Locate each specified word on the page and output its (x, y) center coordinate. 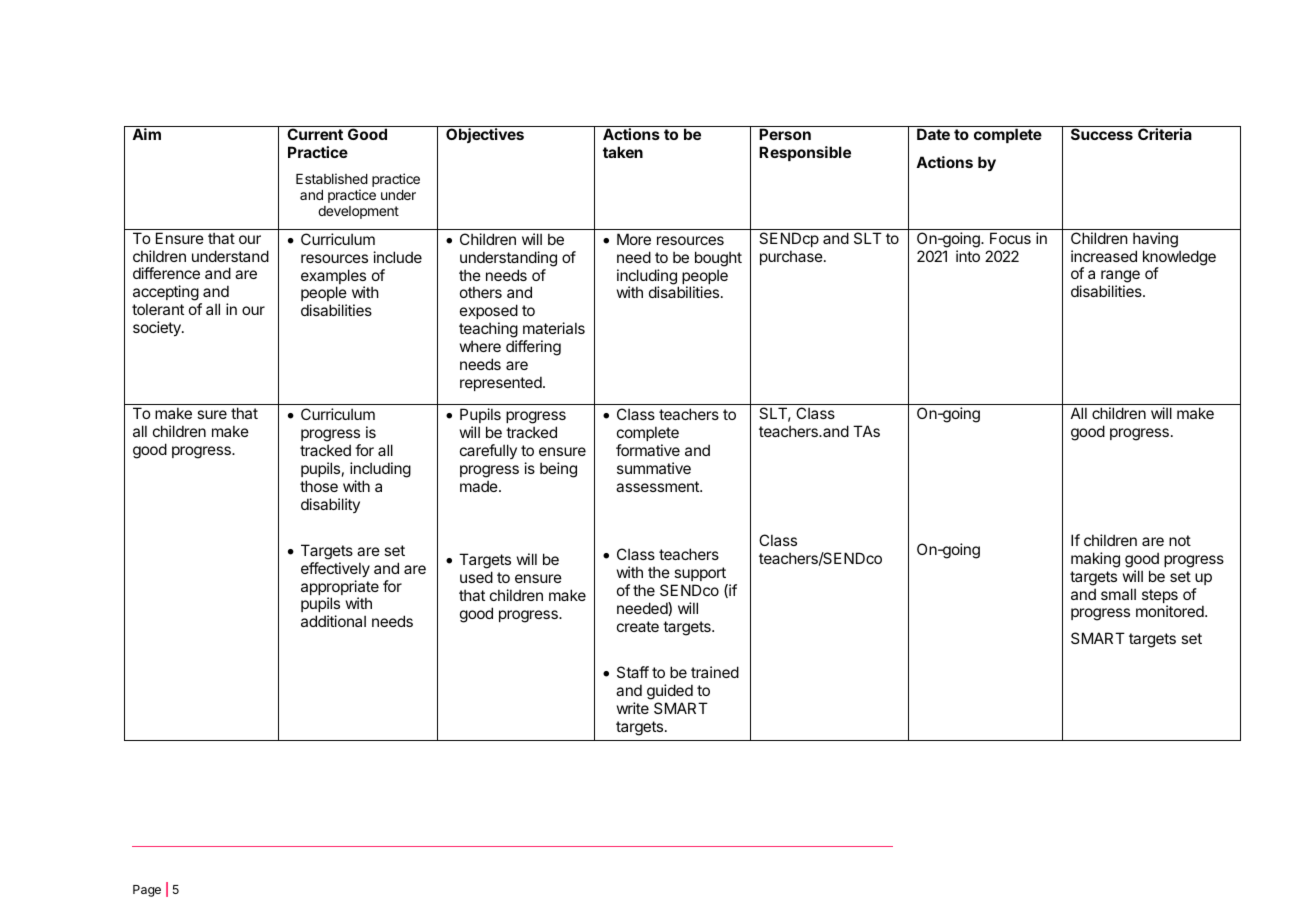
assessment (658, 486)
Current (315, 134)
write (633, 708)
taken (623, 152)
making (1095, 560)
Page (147, 891)
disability (330, 505)
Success (1102, 134)
